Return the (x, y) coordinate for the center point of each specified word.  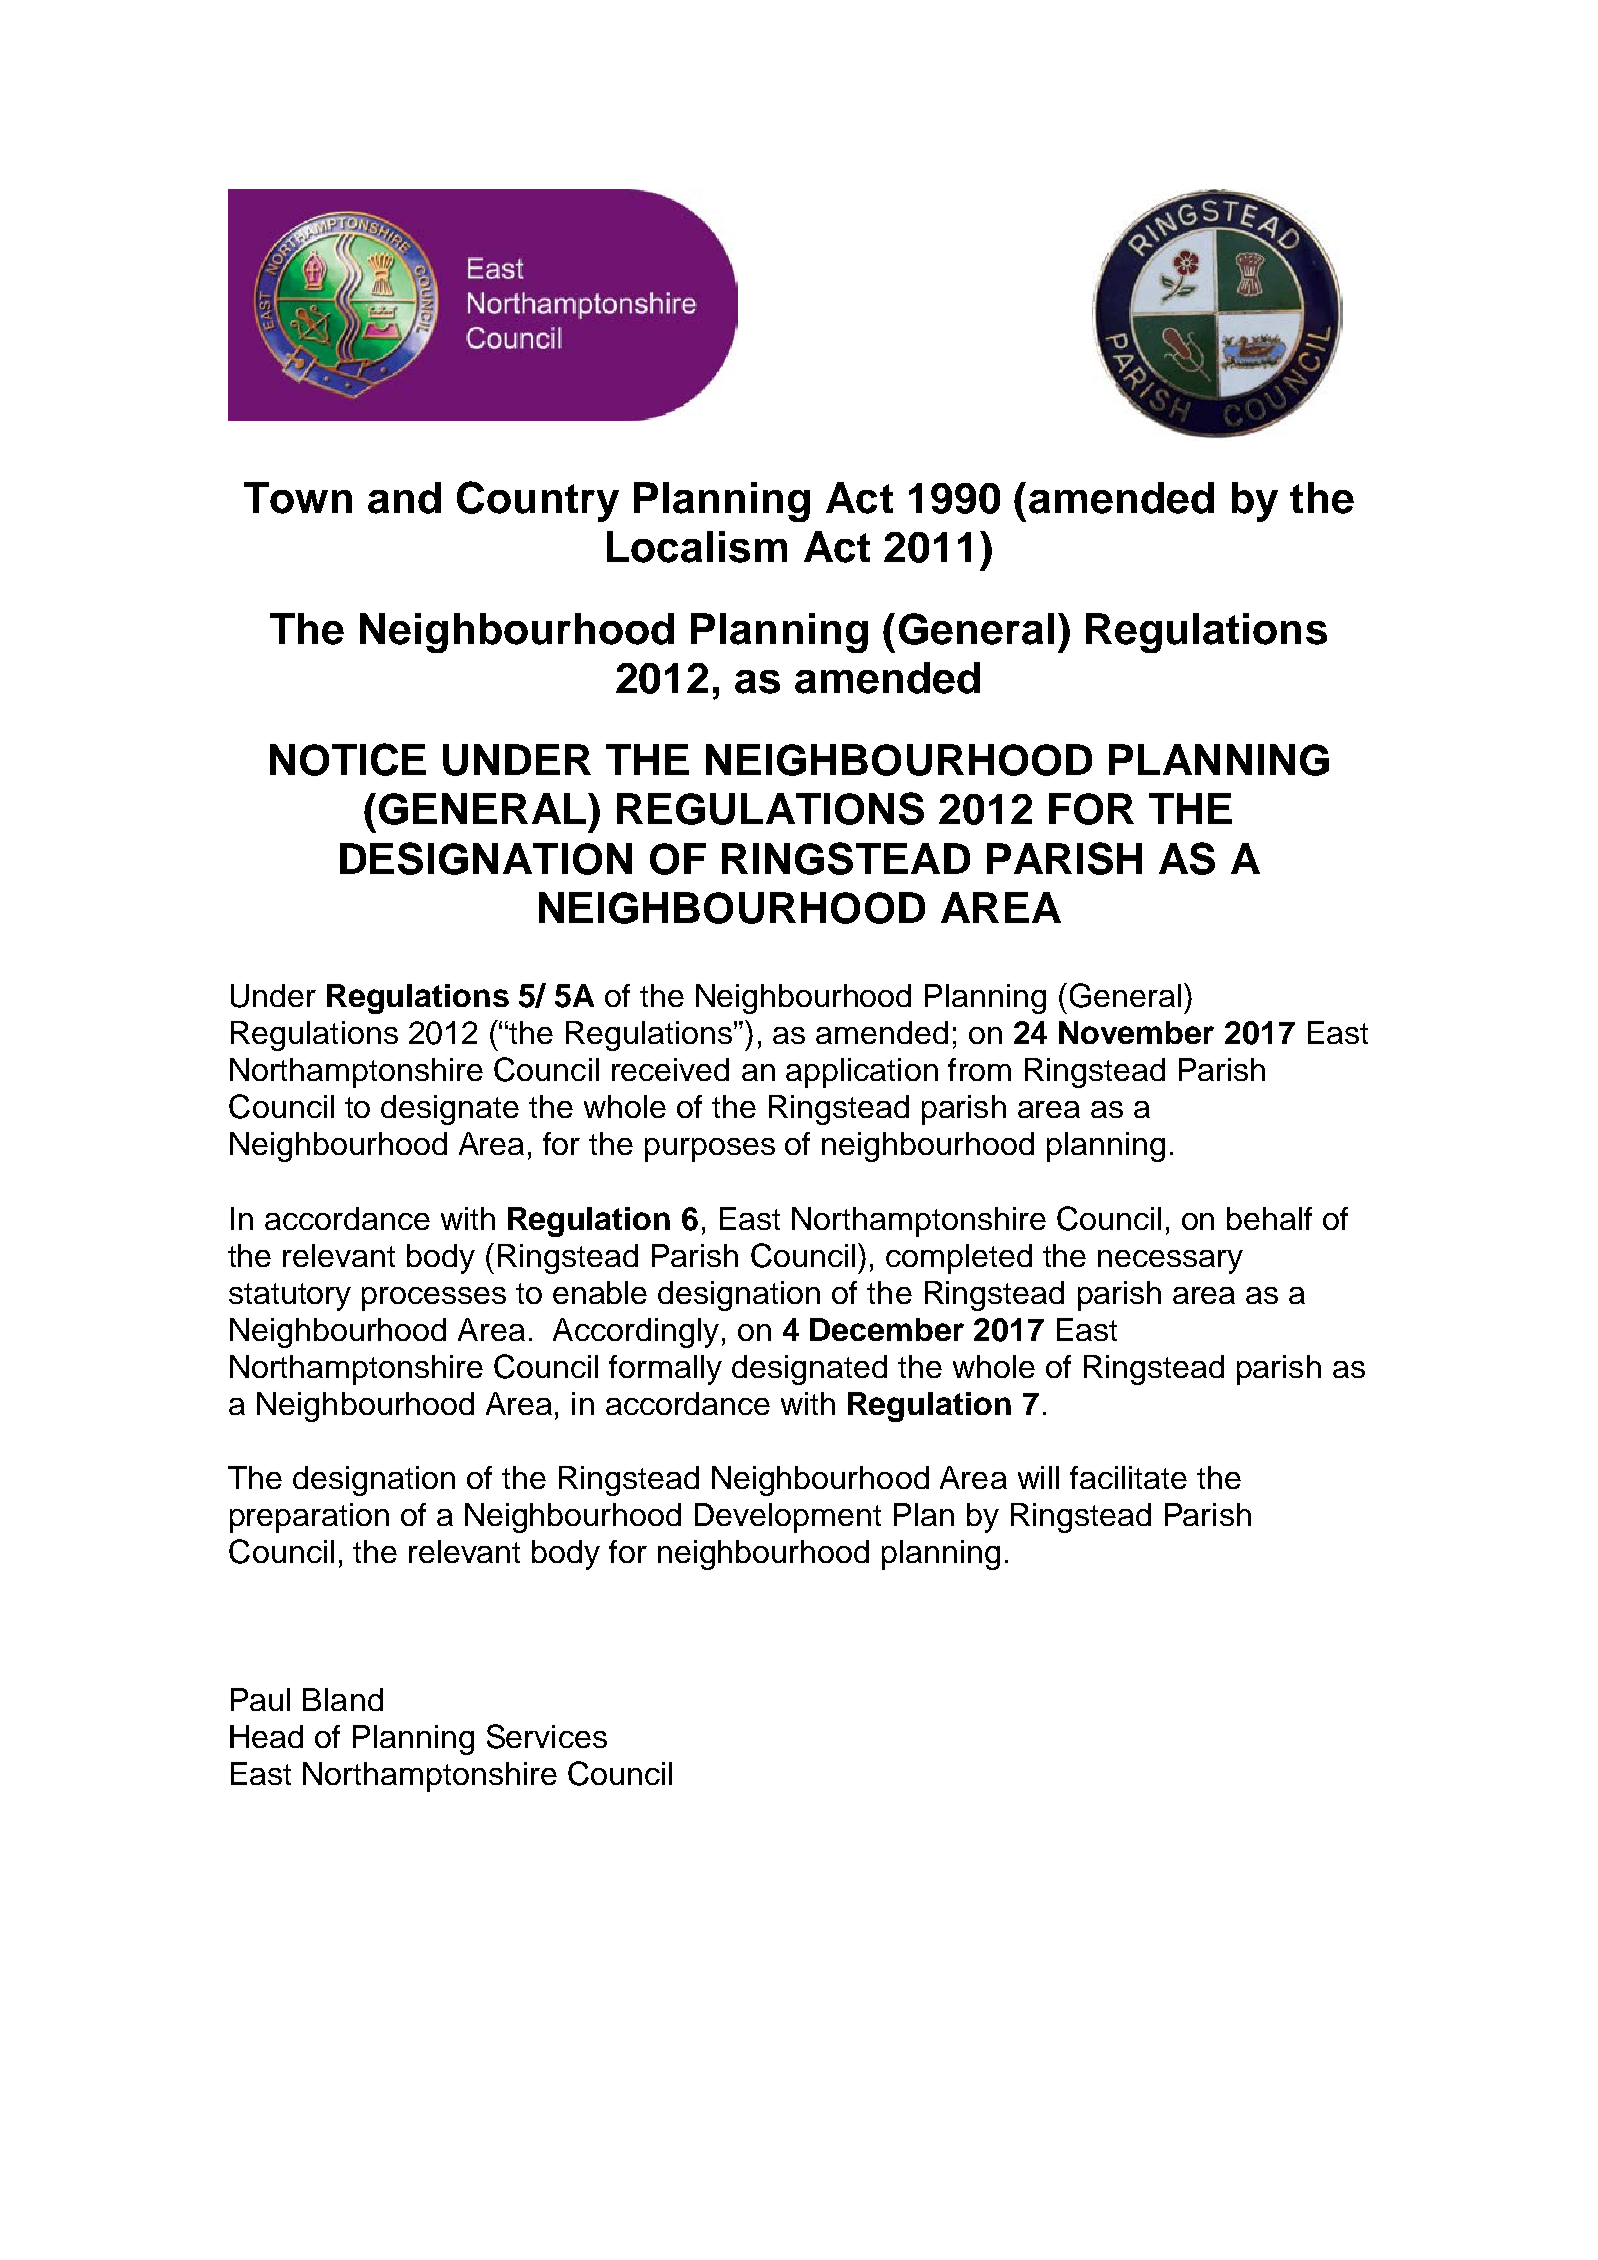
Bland (343, 1699)
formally (665, 1370)
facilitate (1128, 1477)
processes (434, 1299)
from (979, 1069)
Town (298, 498)
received (670, 1069)
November (1136, 1032)
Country (538, 501)
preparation (309, 1518)
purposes (710, 1150)
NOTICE (348, 759)
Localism (697, 547)
